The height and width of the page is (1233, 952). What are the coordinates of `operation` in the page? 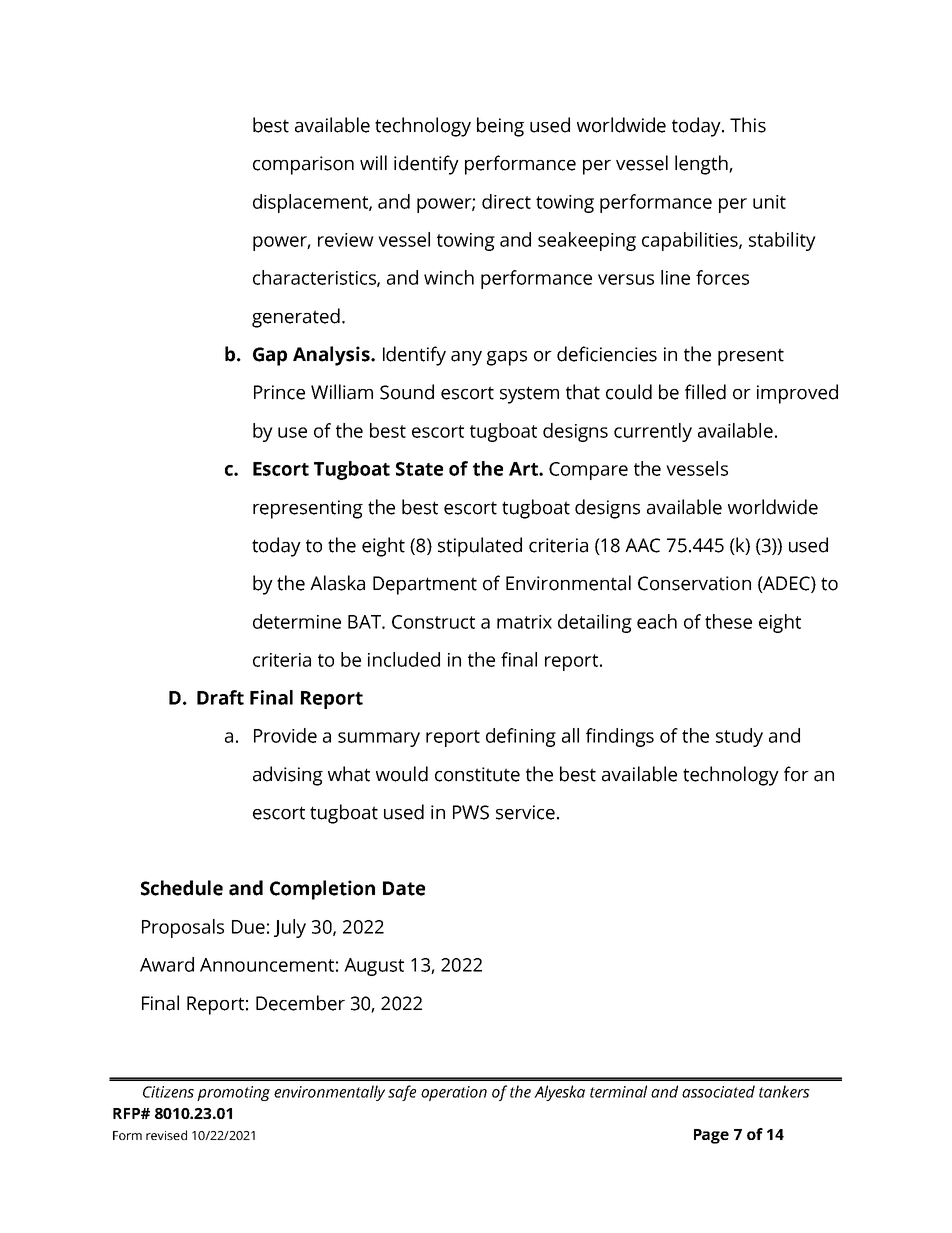 It's located at (454, 1093).
